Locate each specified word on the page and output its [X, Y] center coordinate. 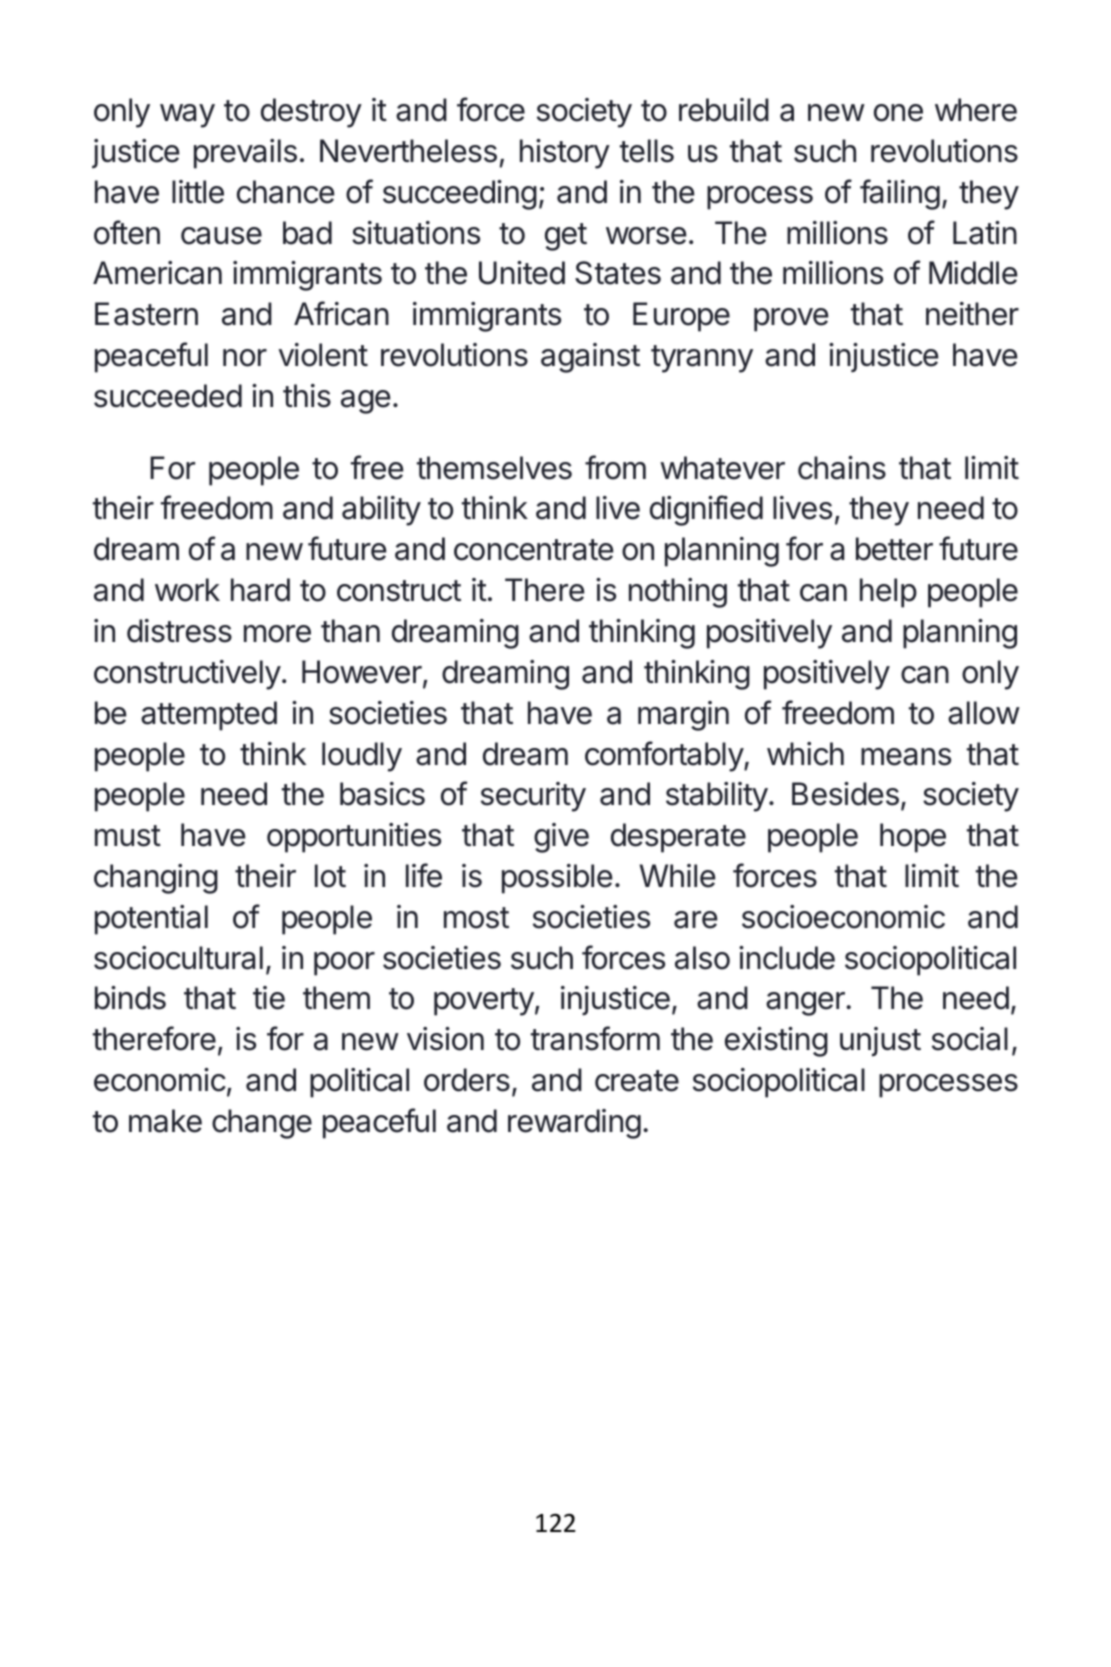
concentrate [534, 550]
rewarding [574, 1124]
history [565, 154]
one [898, 113]
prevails [245, 154]
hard [260, 590]
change [262, 1124]
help [888, 593]
